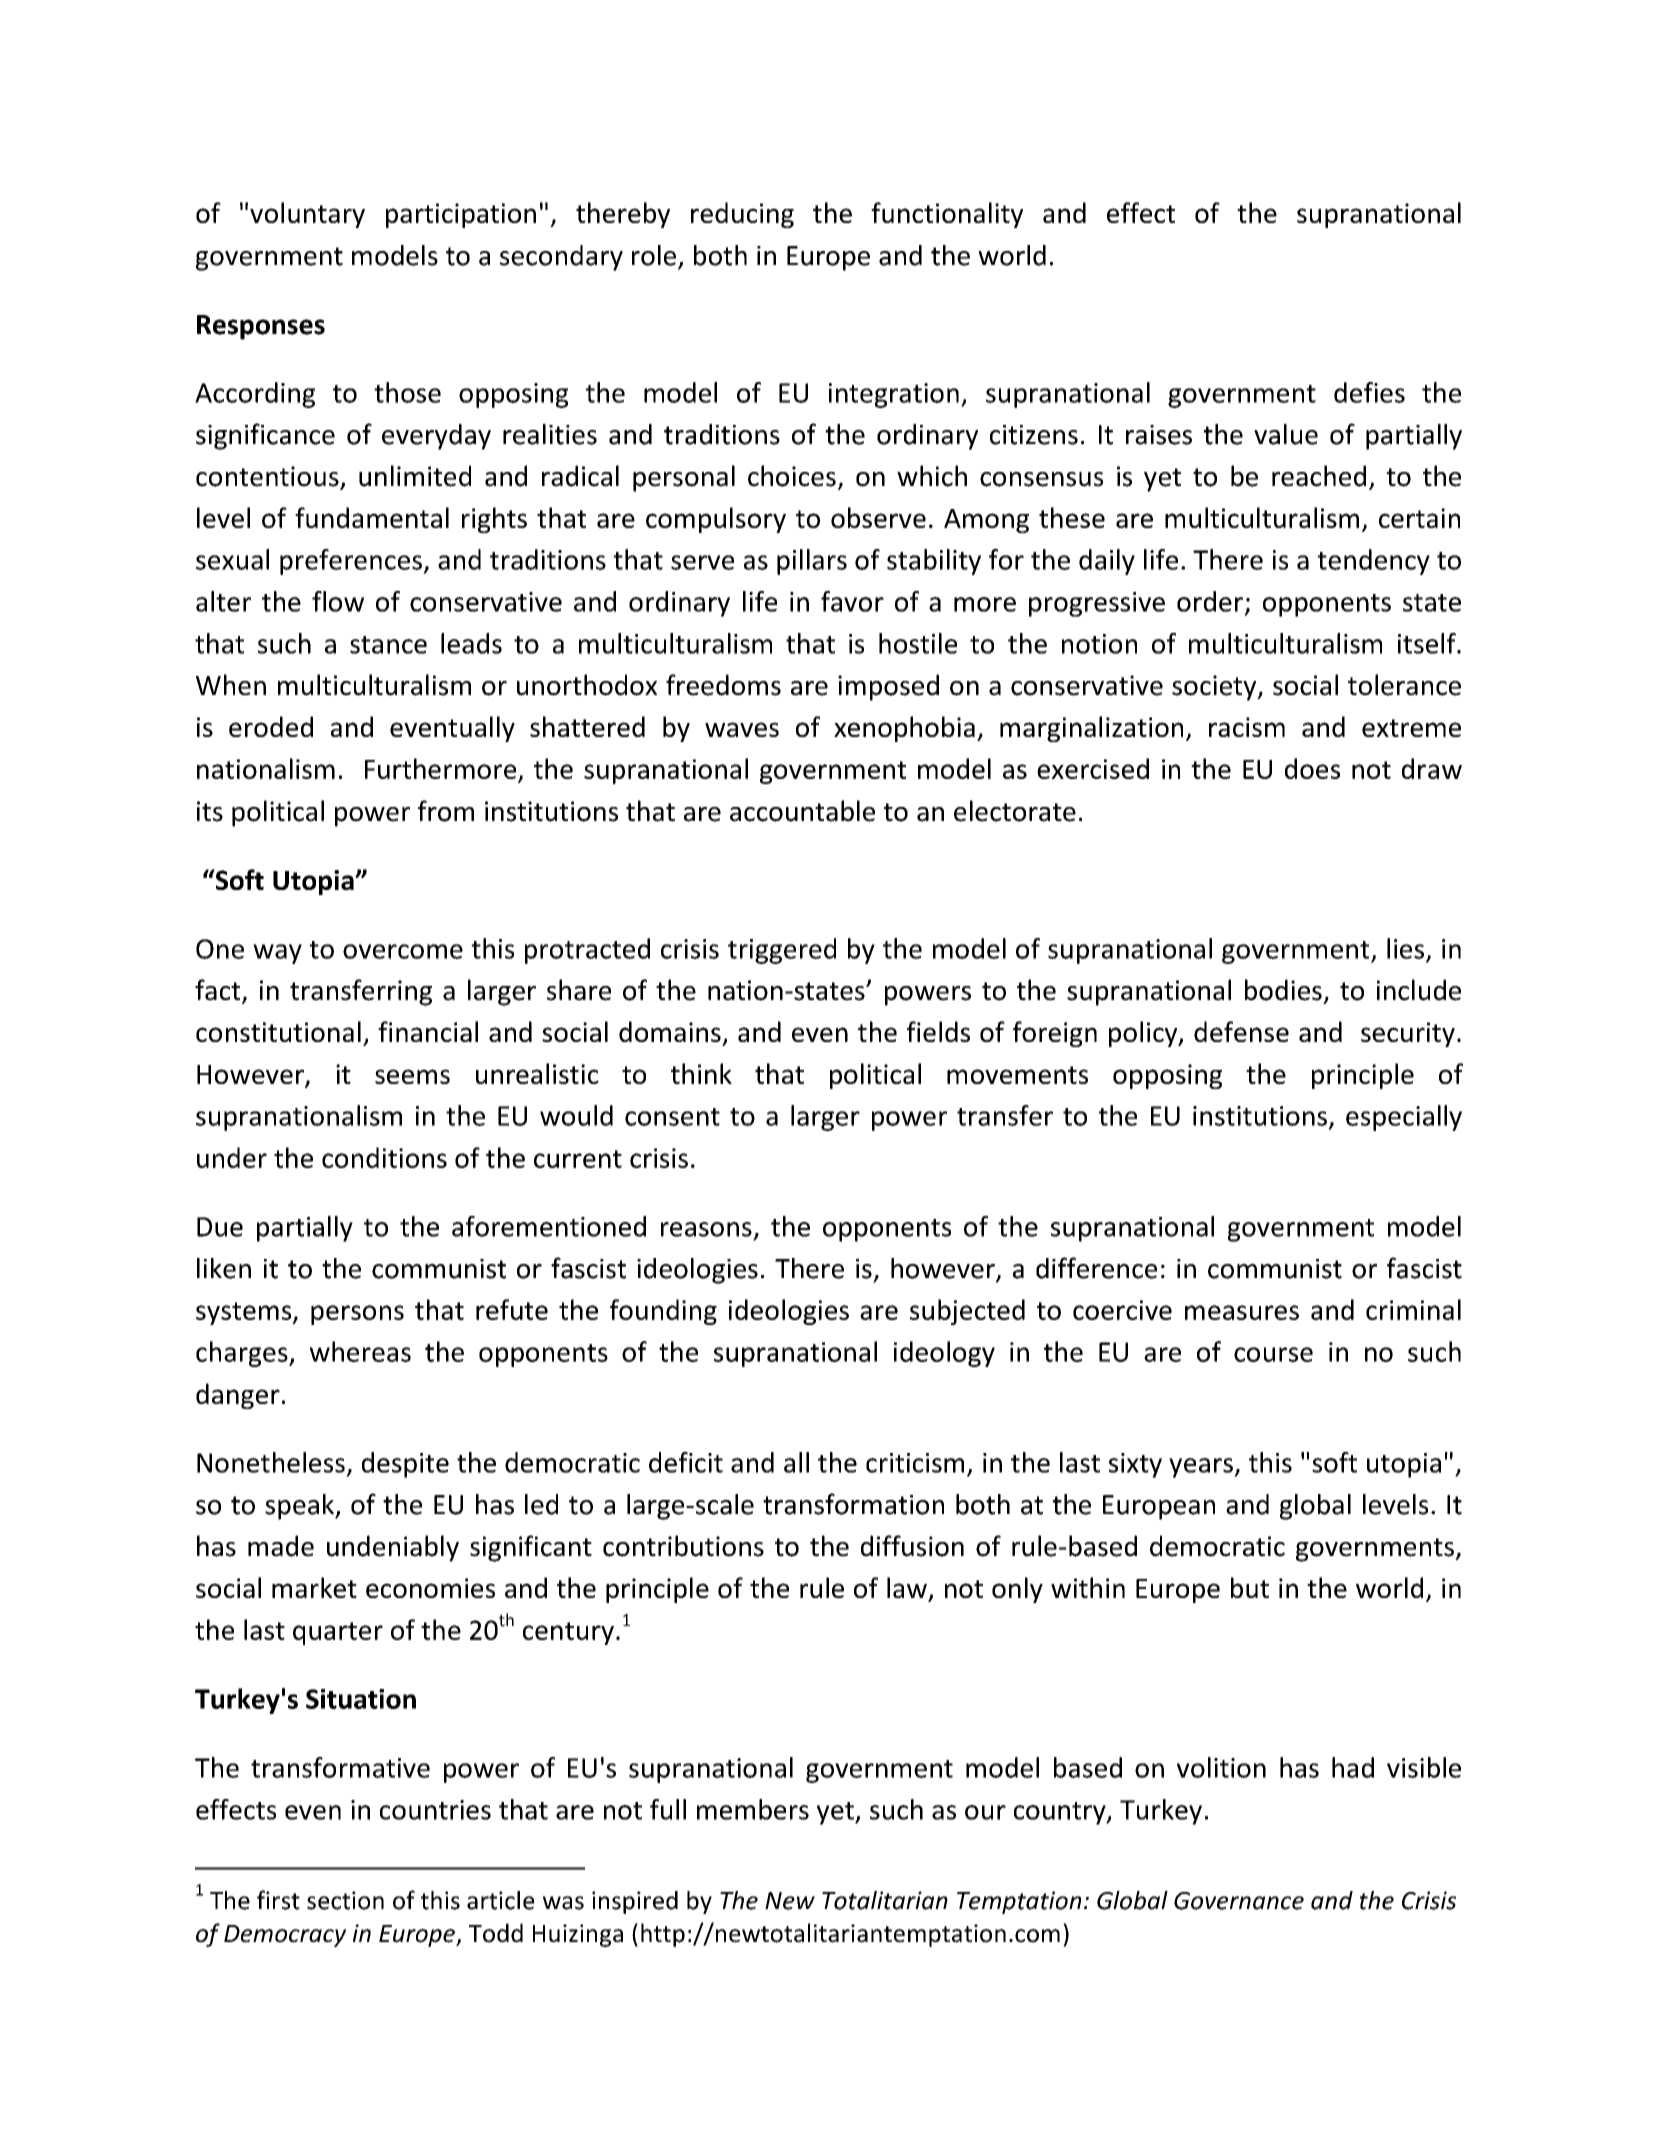 The height and width of the screenshot is (2144, 1657). I want to click on defies, so click(1369, 392).
